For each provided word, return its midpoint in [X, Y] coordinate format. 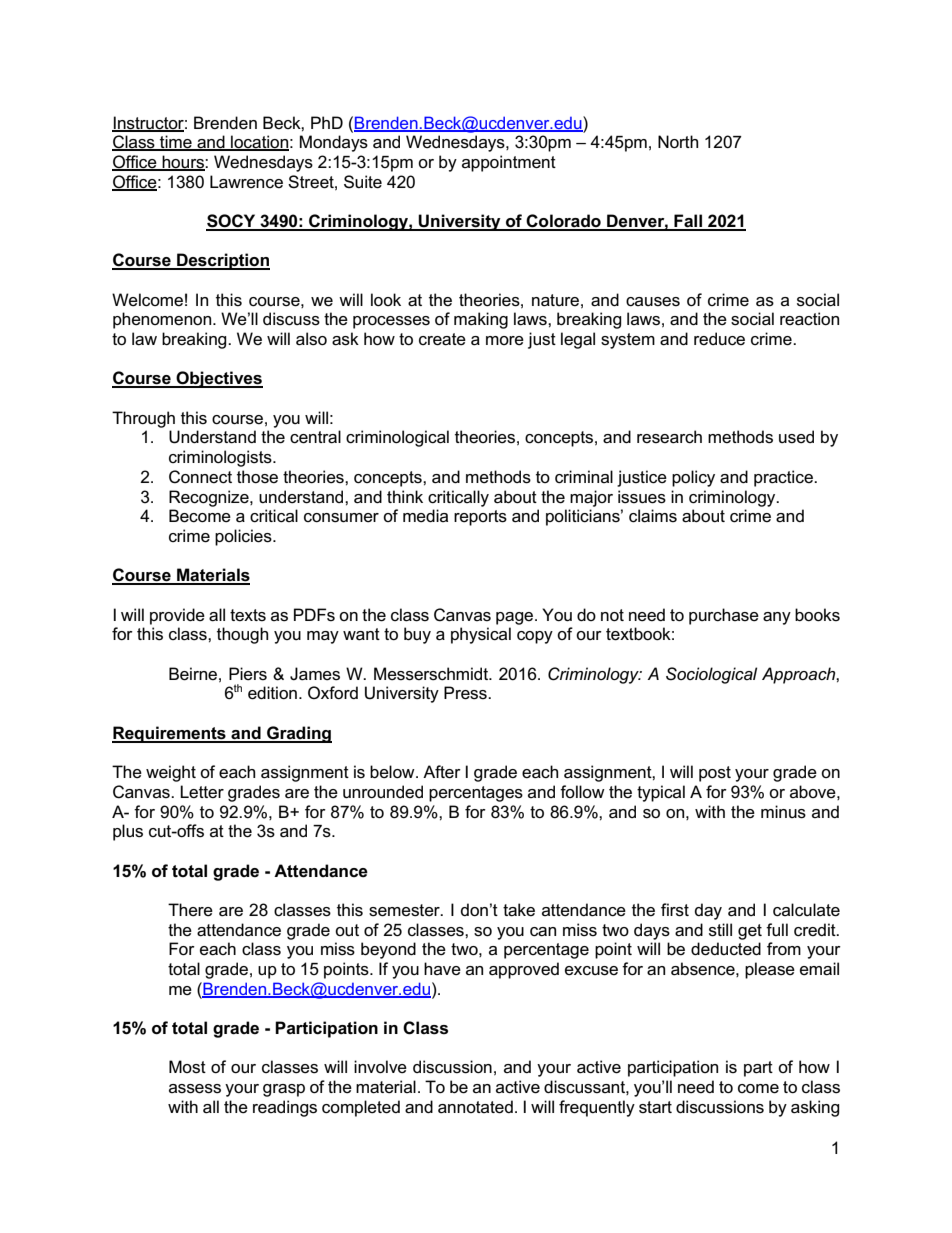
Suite [363, 182]
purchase [724, 616]
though [242, 635]
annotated [475, 1107]
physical [481, 635]
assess [195, 1089]
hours [183, 162]
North [678, 142]
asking [815, 1108]
